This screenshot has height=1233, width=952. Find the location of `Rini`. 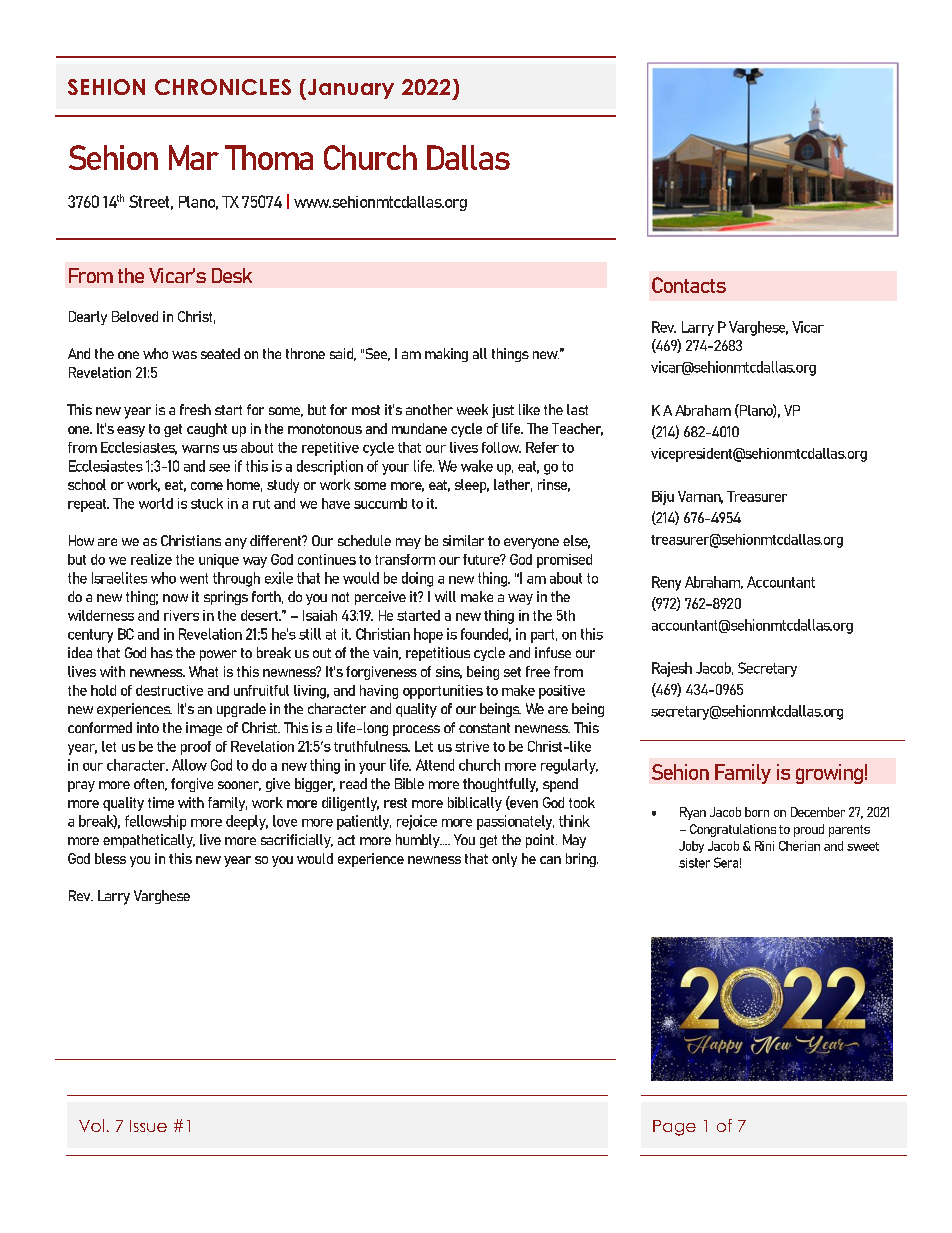

Rini is located at coordinates (764, 846).
